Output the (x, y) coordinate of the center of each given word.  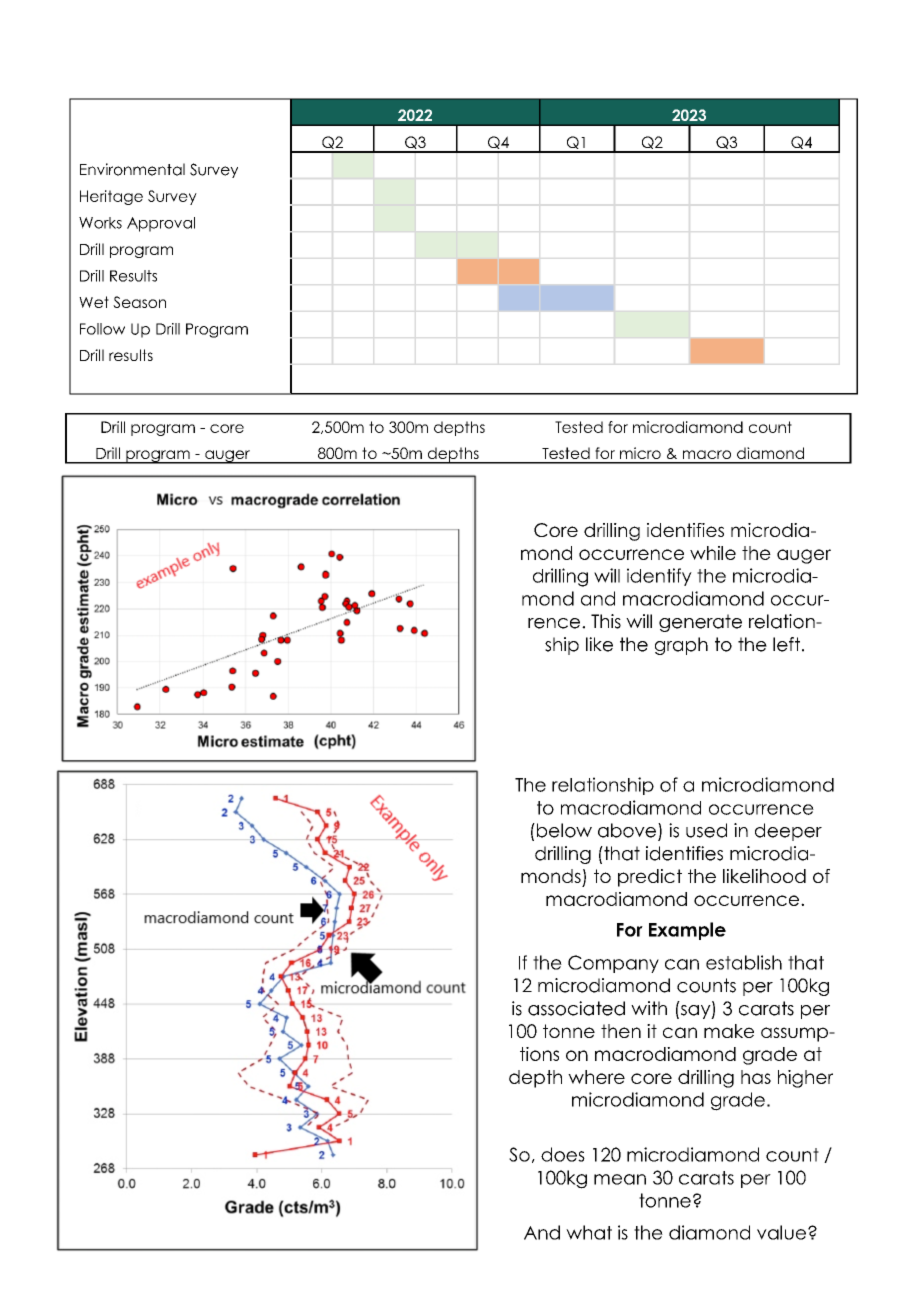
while (713, 553)
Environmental (132, 169)
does (563, 1154)
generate (700, 623)
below (563, 830)
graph (681, 646)
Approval (161, 224)
